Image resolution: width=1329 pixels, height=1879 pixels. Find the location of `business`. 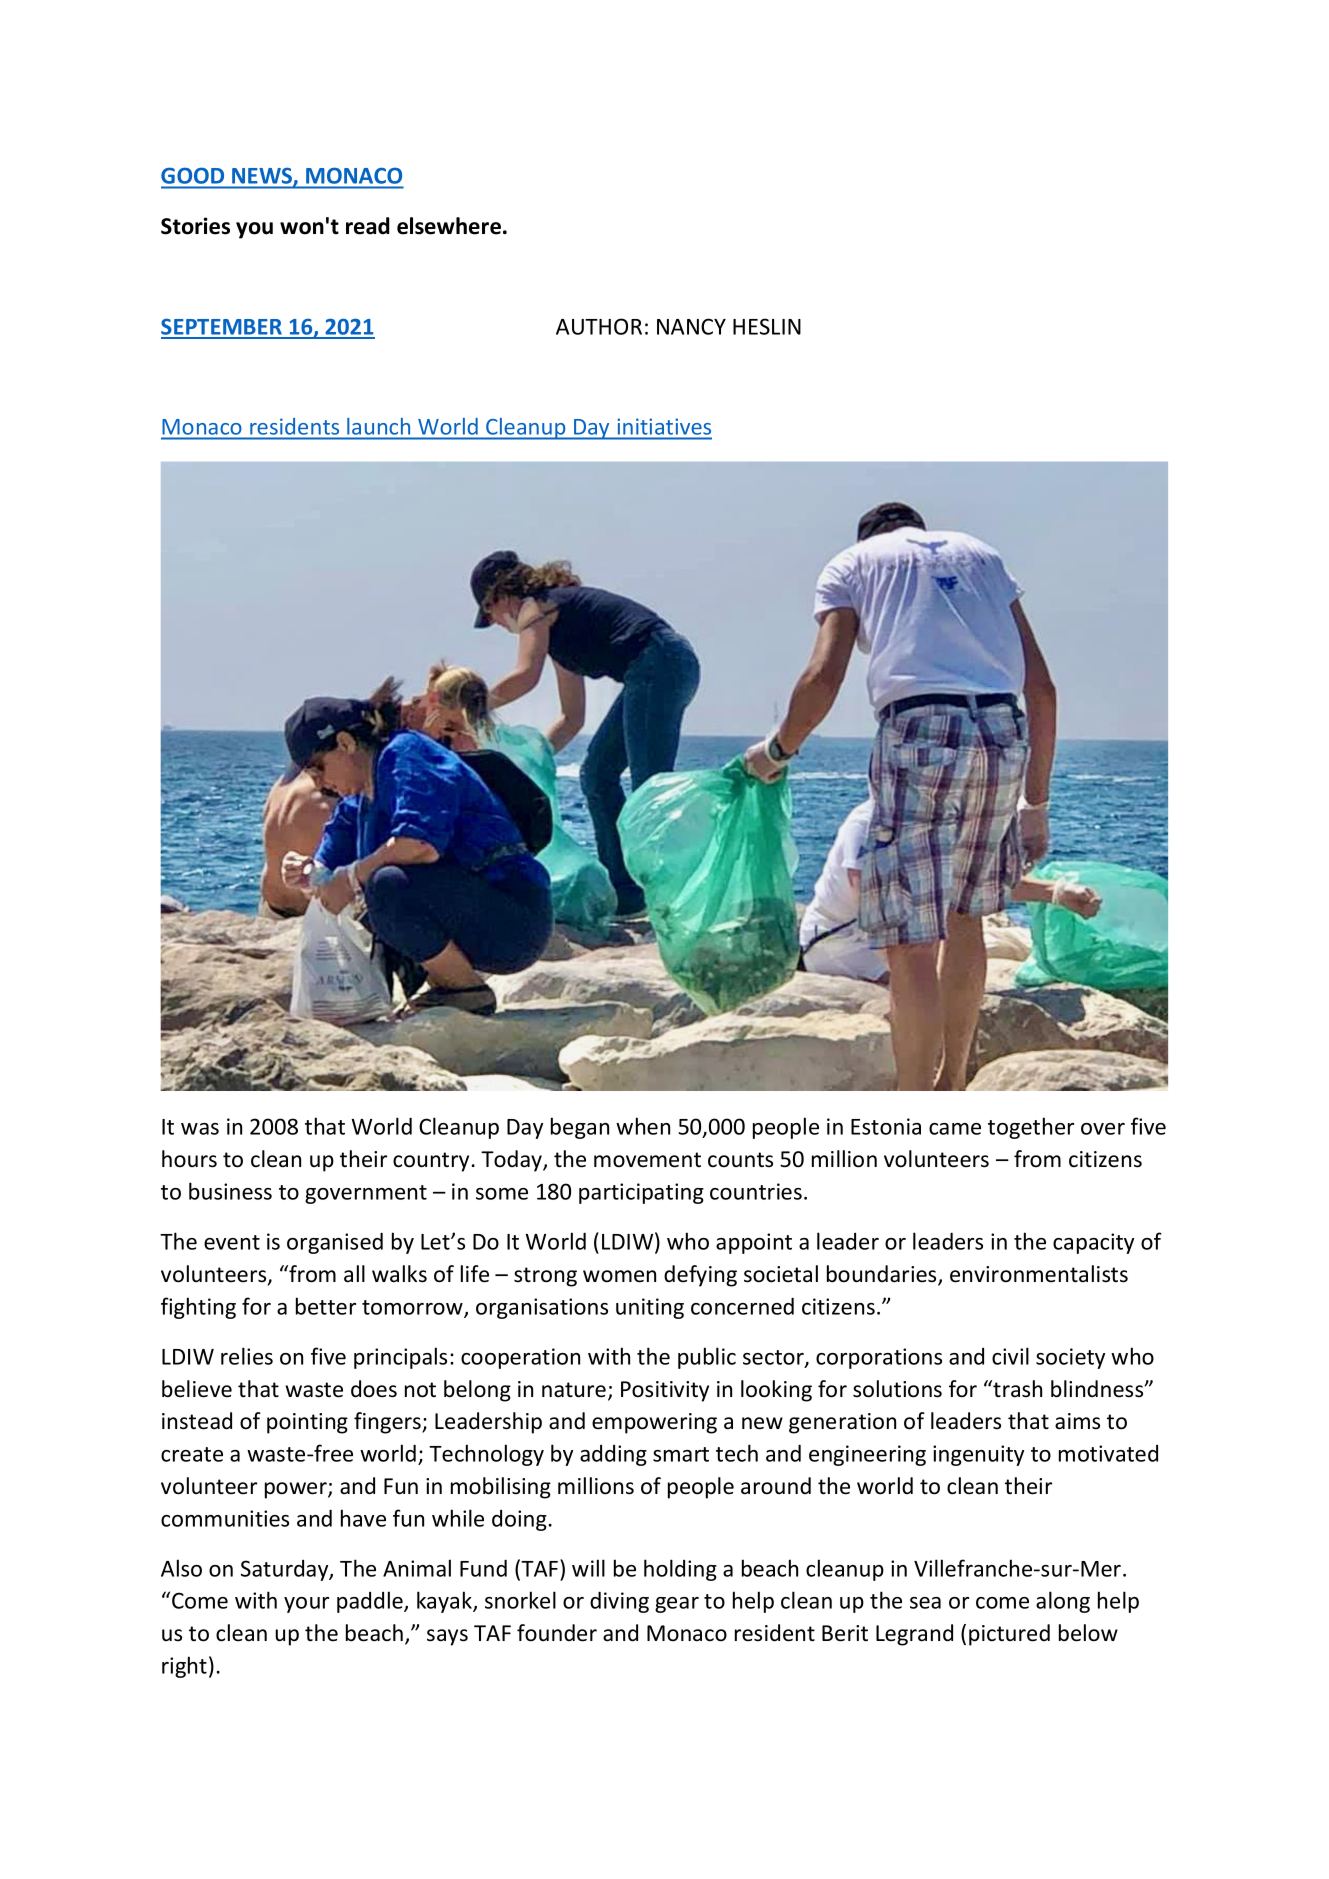

business is located at coordinates (230, 1191).
